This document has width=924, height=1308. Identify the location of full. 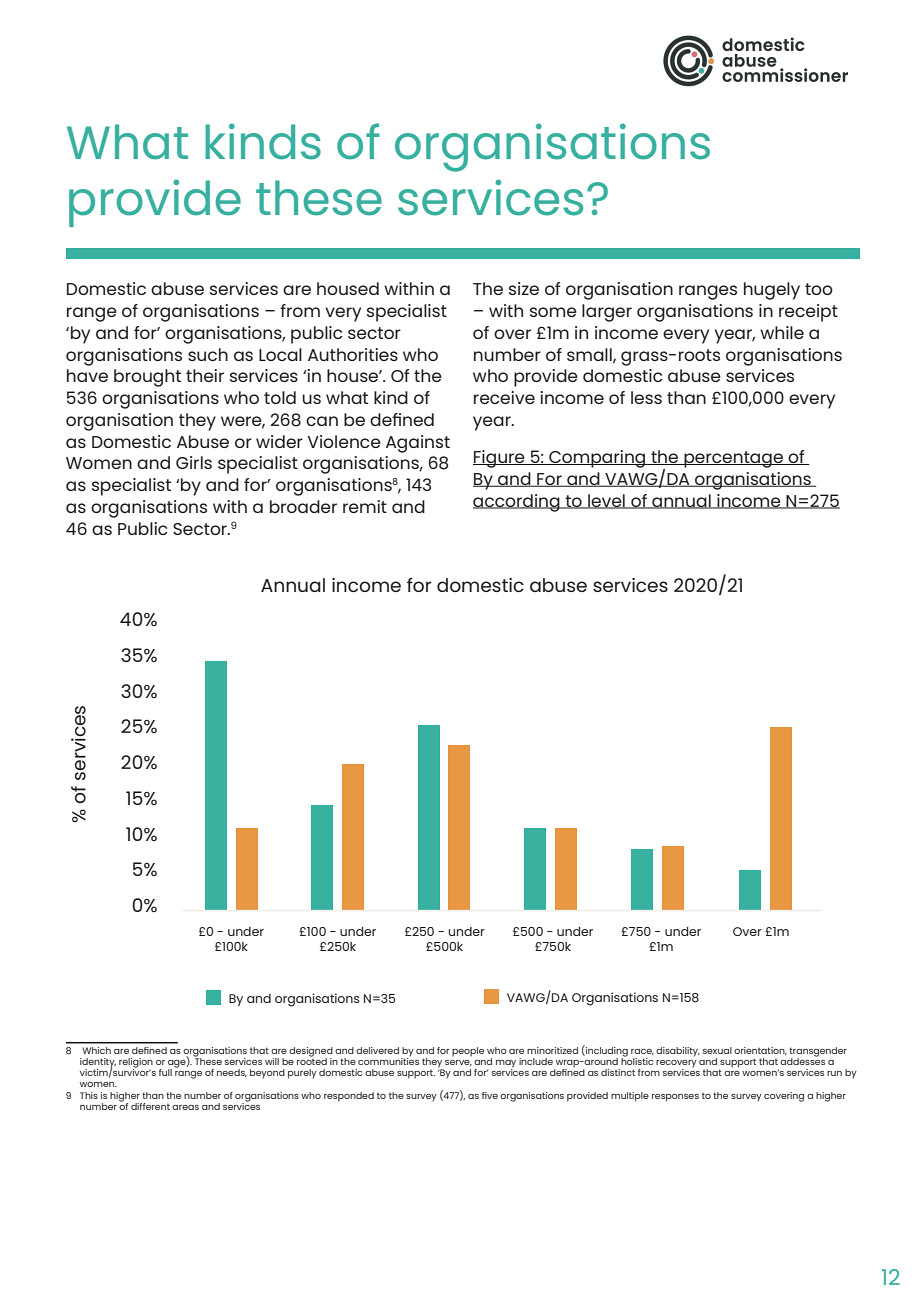
(165, 1072).
